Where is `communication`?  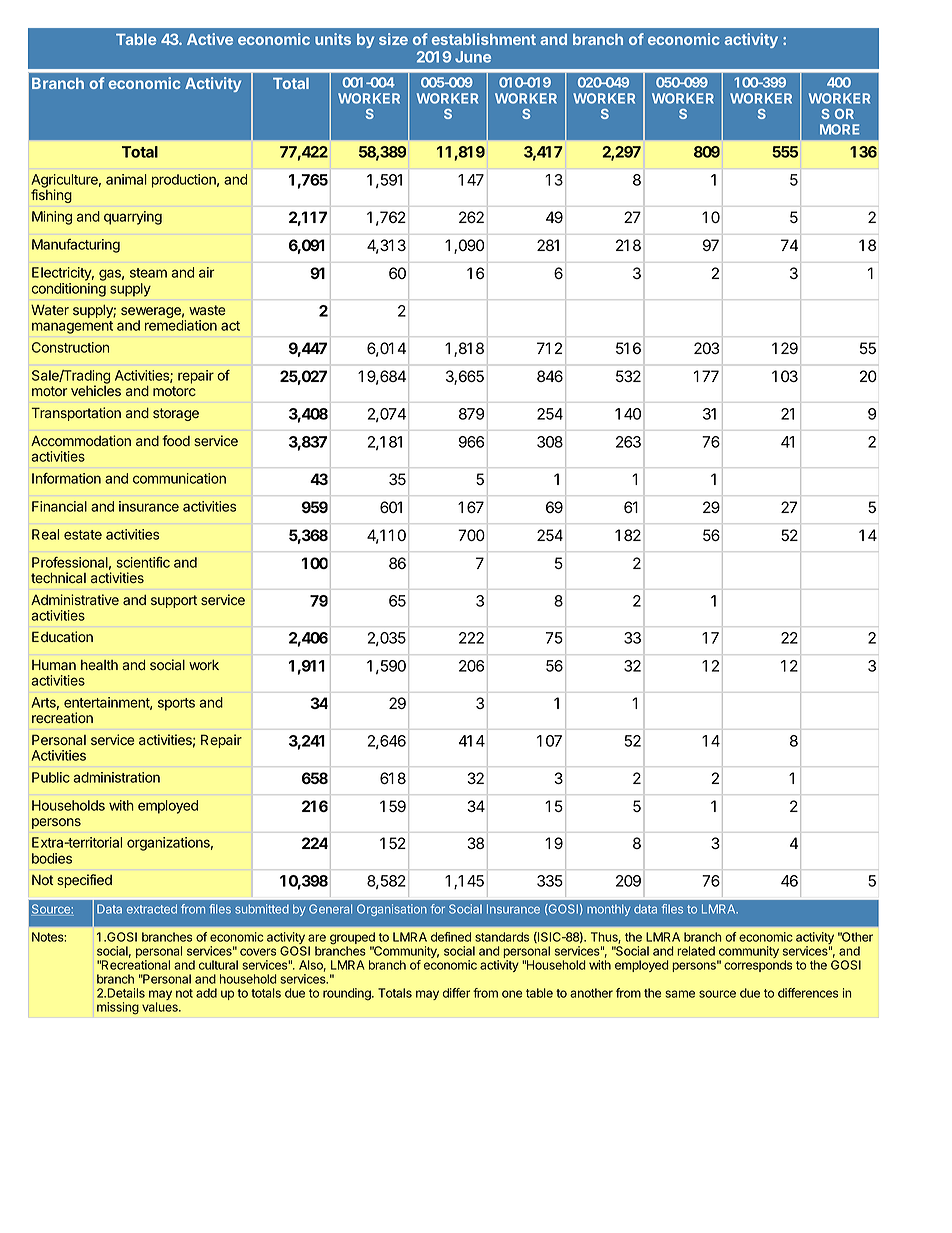 communication is located at coordinates (179, 478).
